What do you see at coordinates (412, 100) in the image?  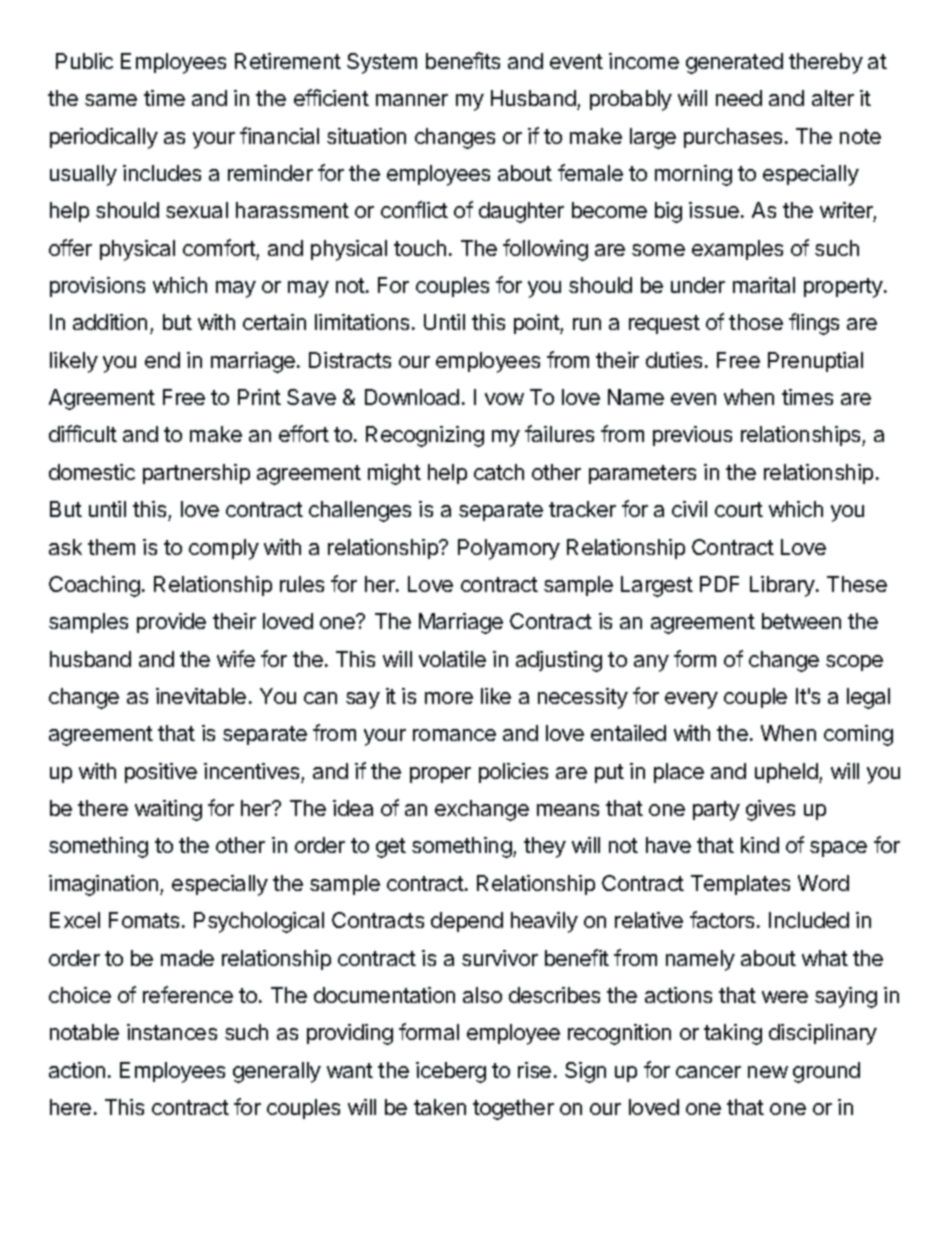 I see `manner` at bounding box center [412, 100].
